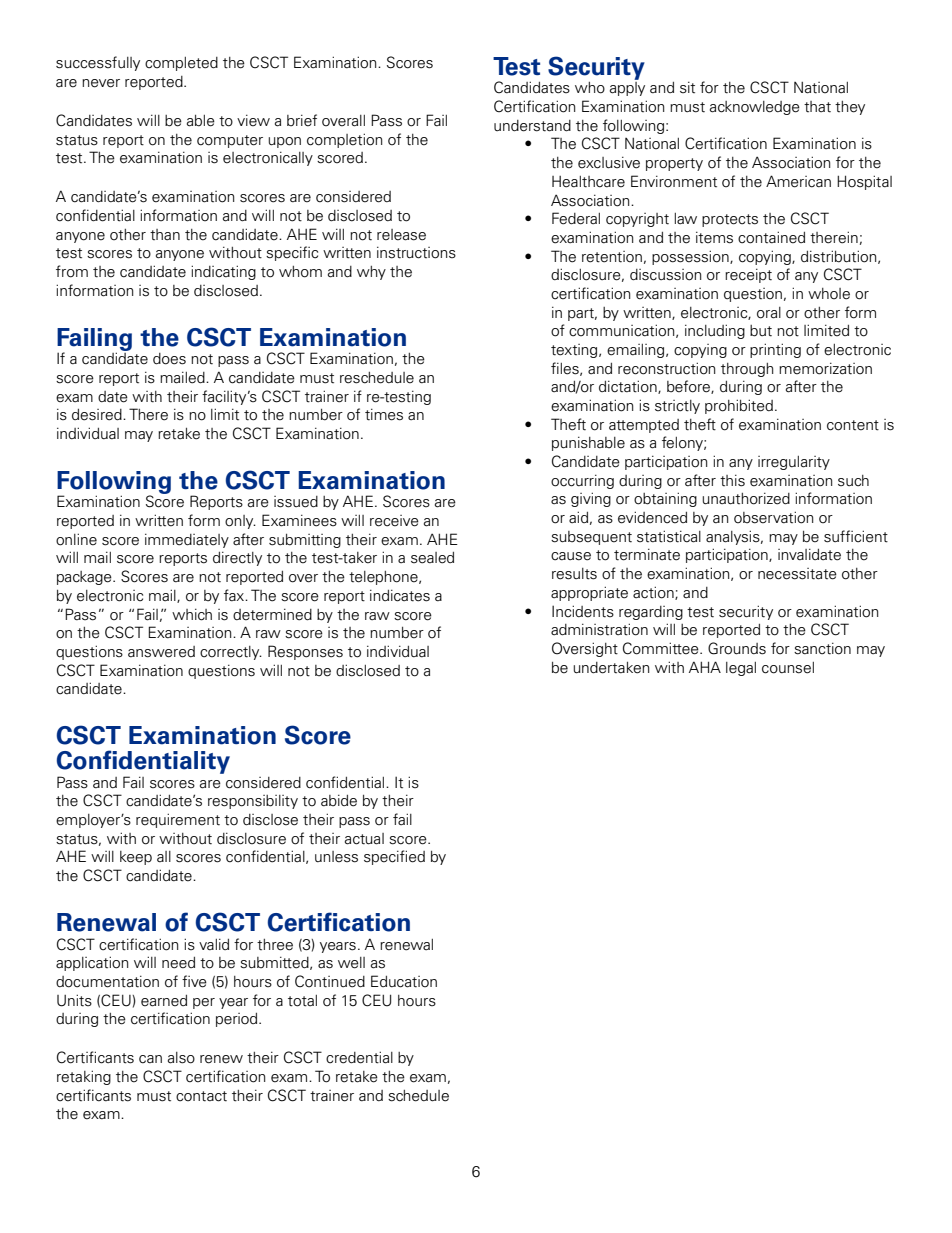 The width and height of the page is (952, 1233). What do you see at coordinates (371, 273) in the page?
I see `why` at bounding box center [371, 273].
